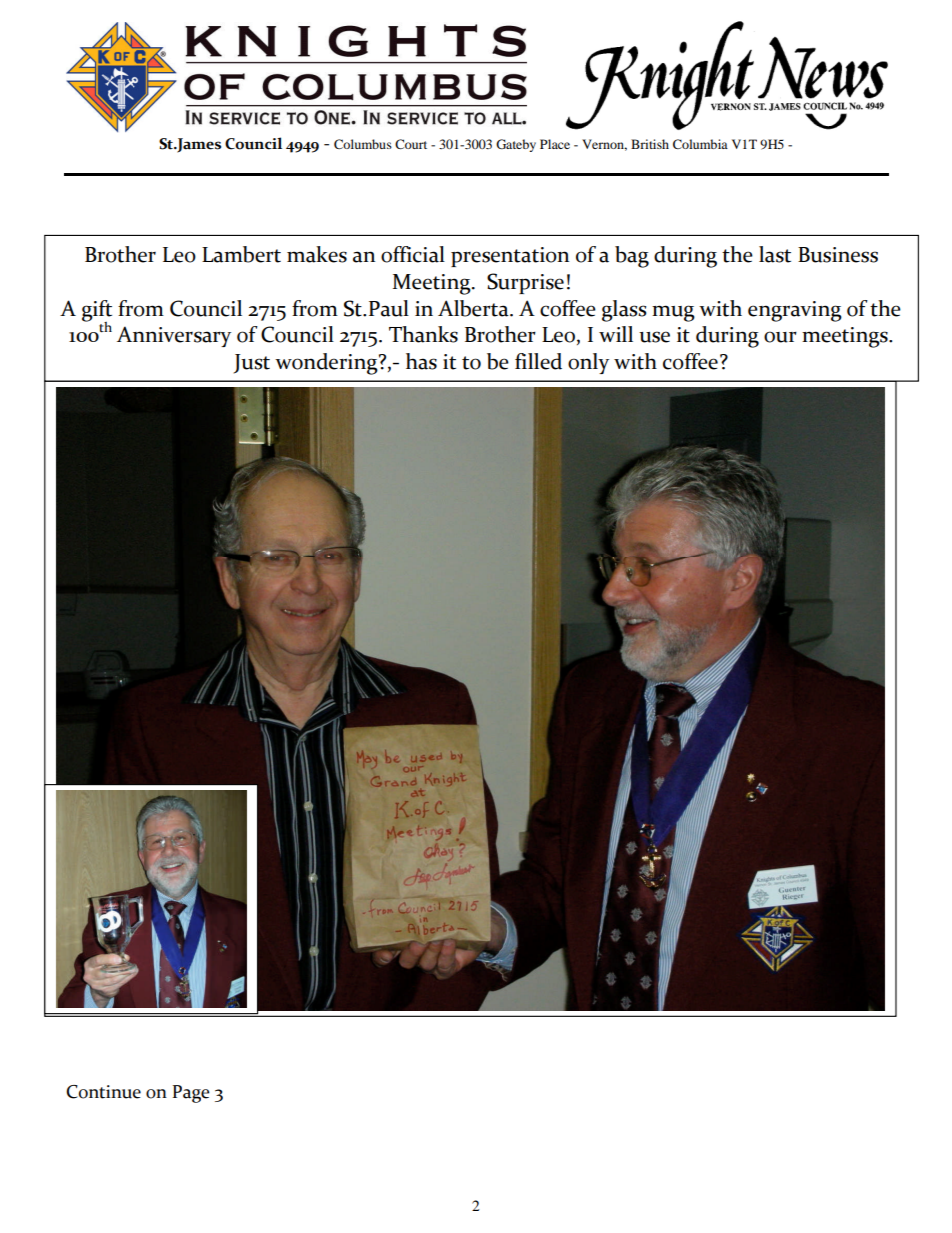  I want to click on Anniversary, so click(174, 336).
